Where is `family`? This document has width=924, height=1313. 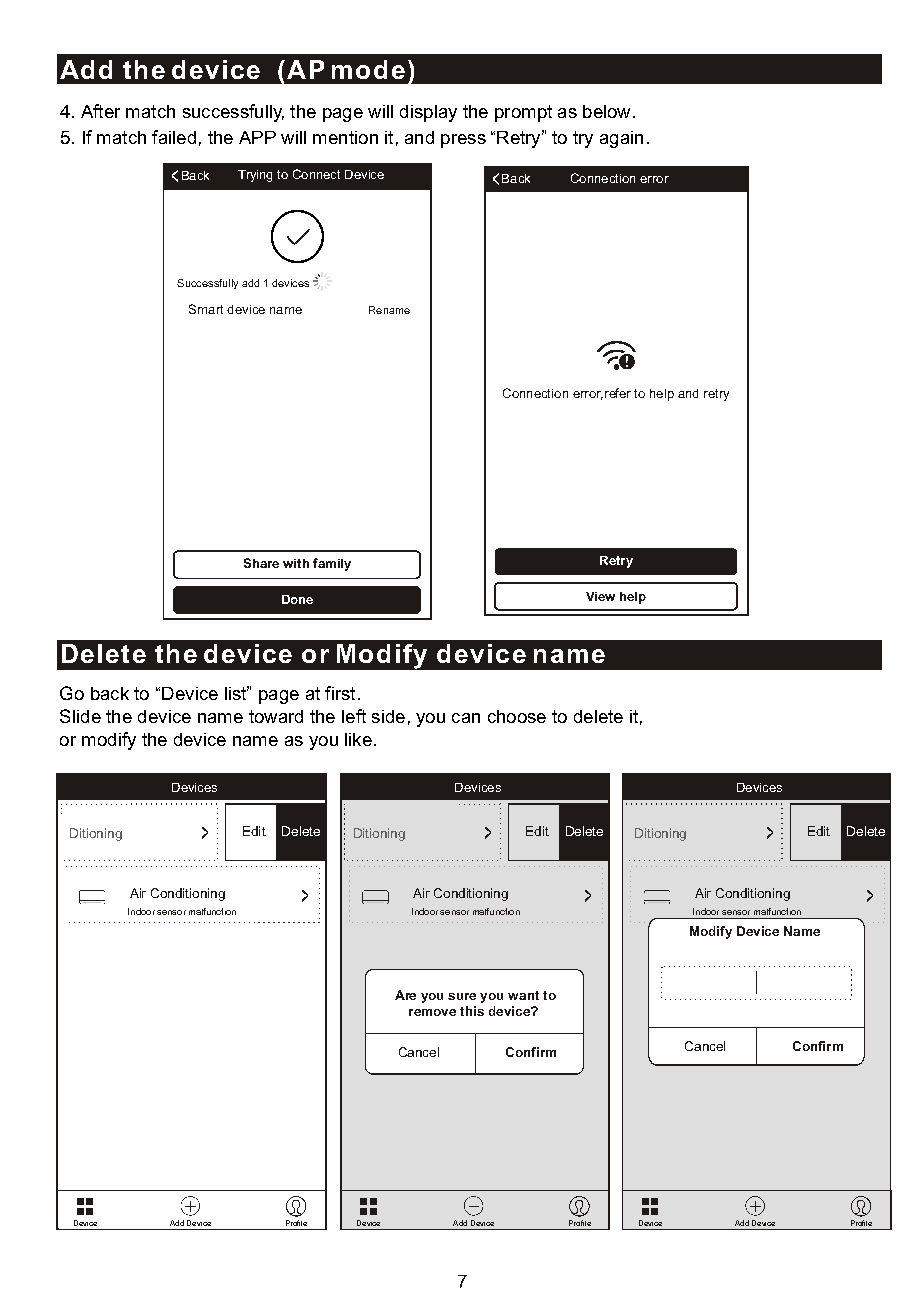 family is located at coordinates (332, 564).
